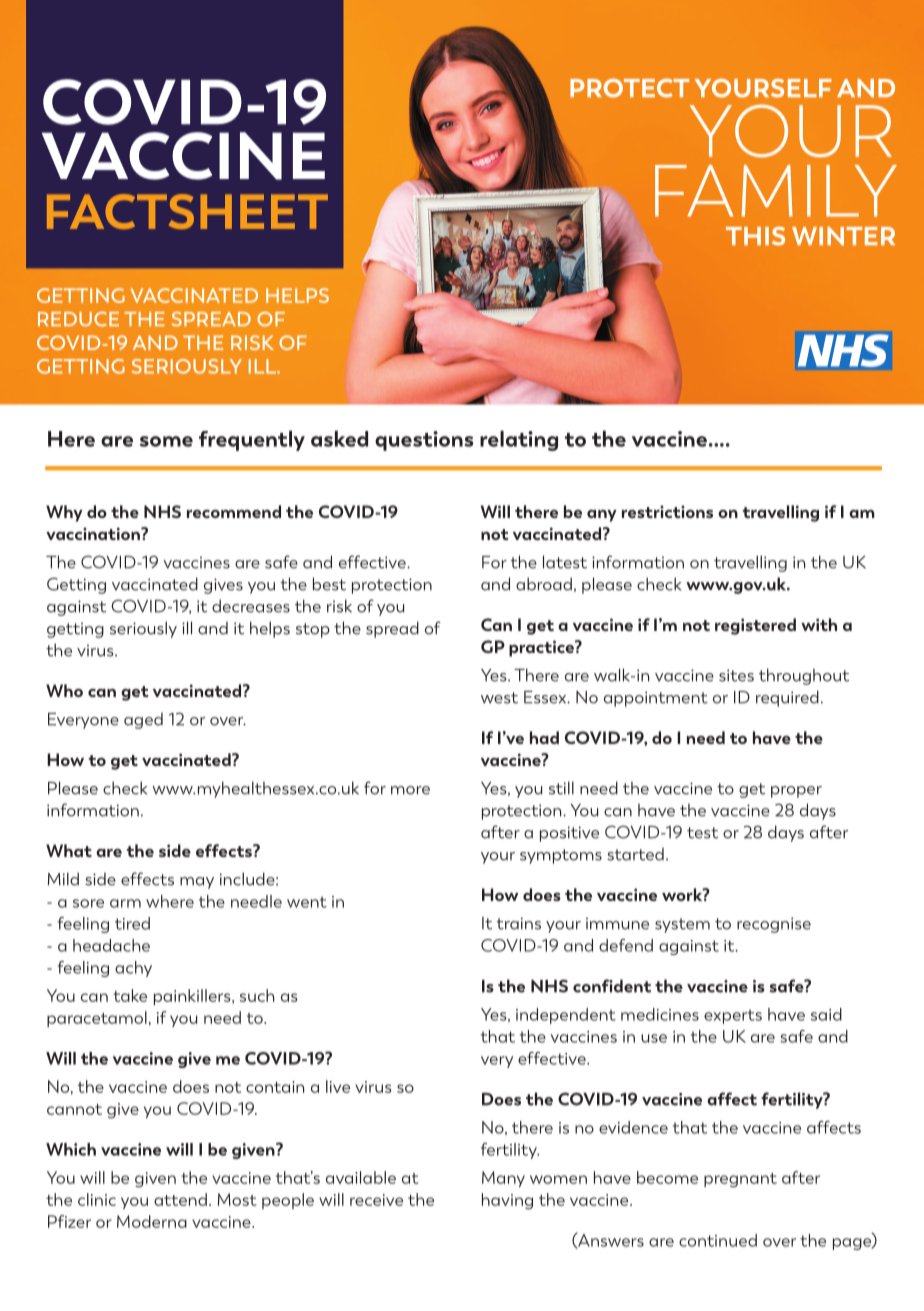  I want to click on having, so click(507, 1201).
